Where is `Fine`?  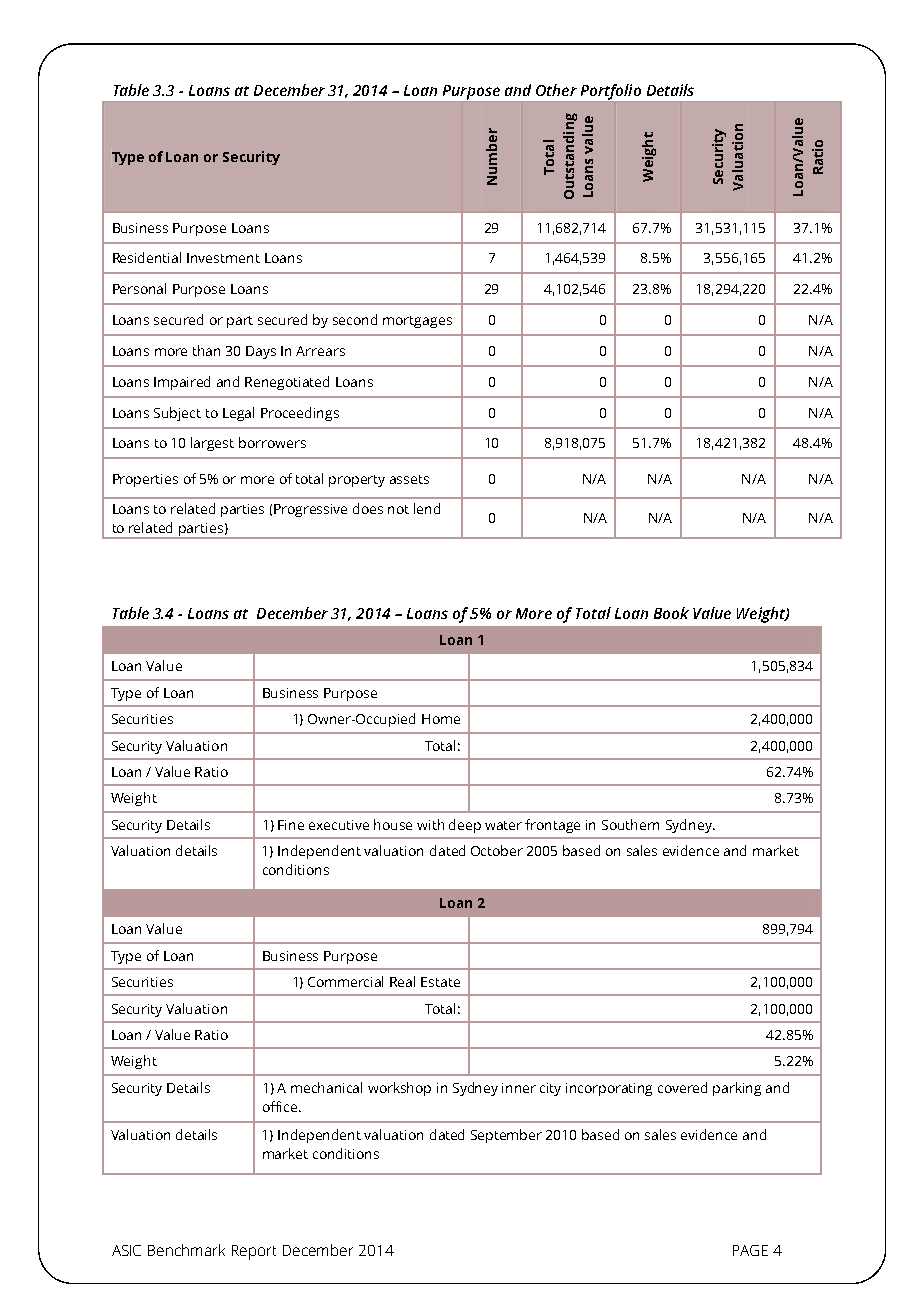 Fine is located at coordinates (291, 825).
